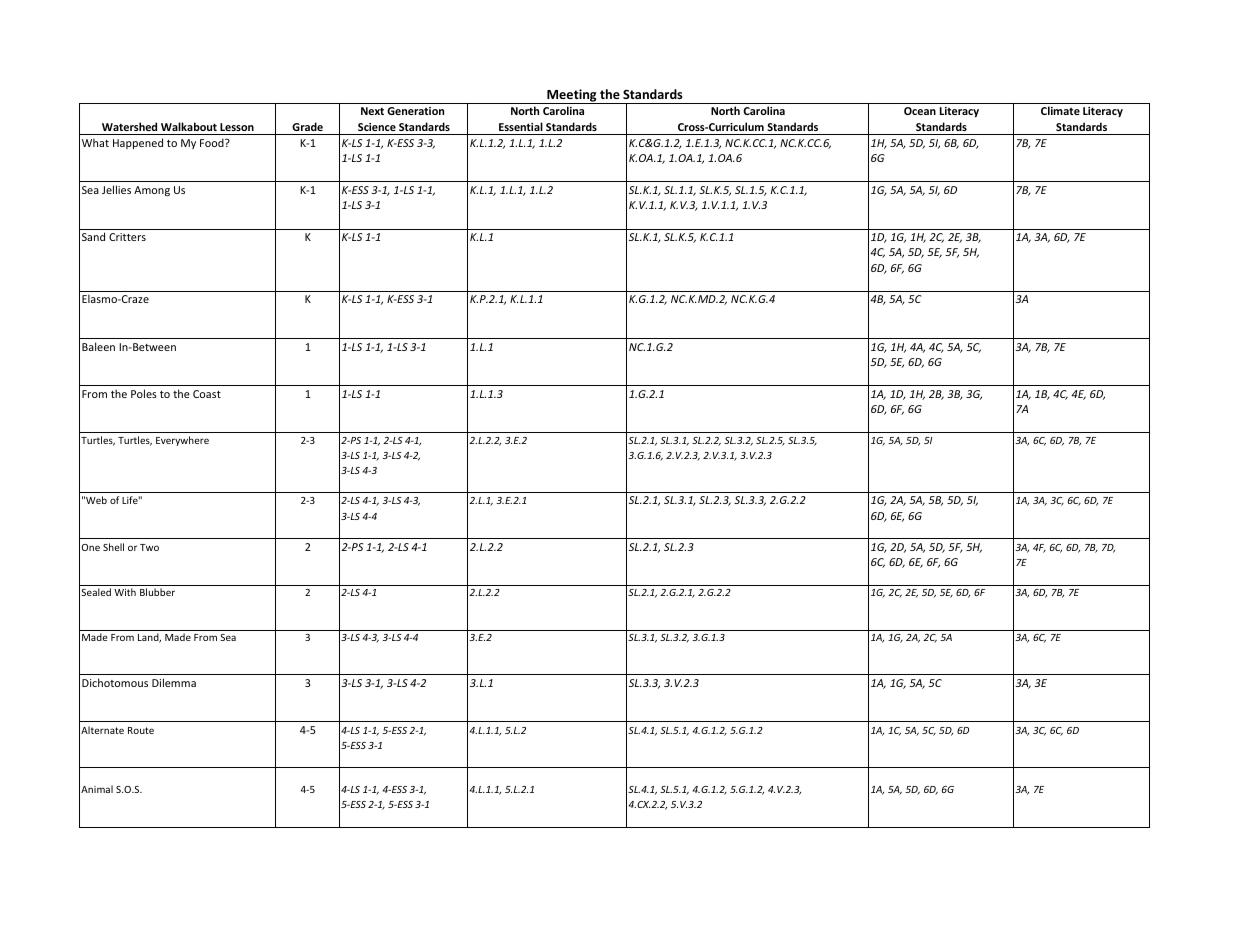 This screenshot has height=952, width=1233. Describe the element at coordinates (174, 682) in the screenshot. I see `Dilemma` at that location.
